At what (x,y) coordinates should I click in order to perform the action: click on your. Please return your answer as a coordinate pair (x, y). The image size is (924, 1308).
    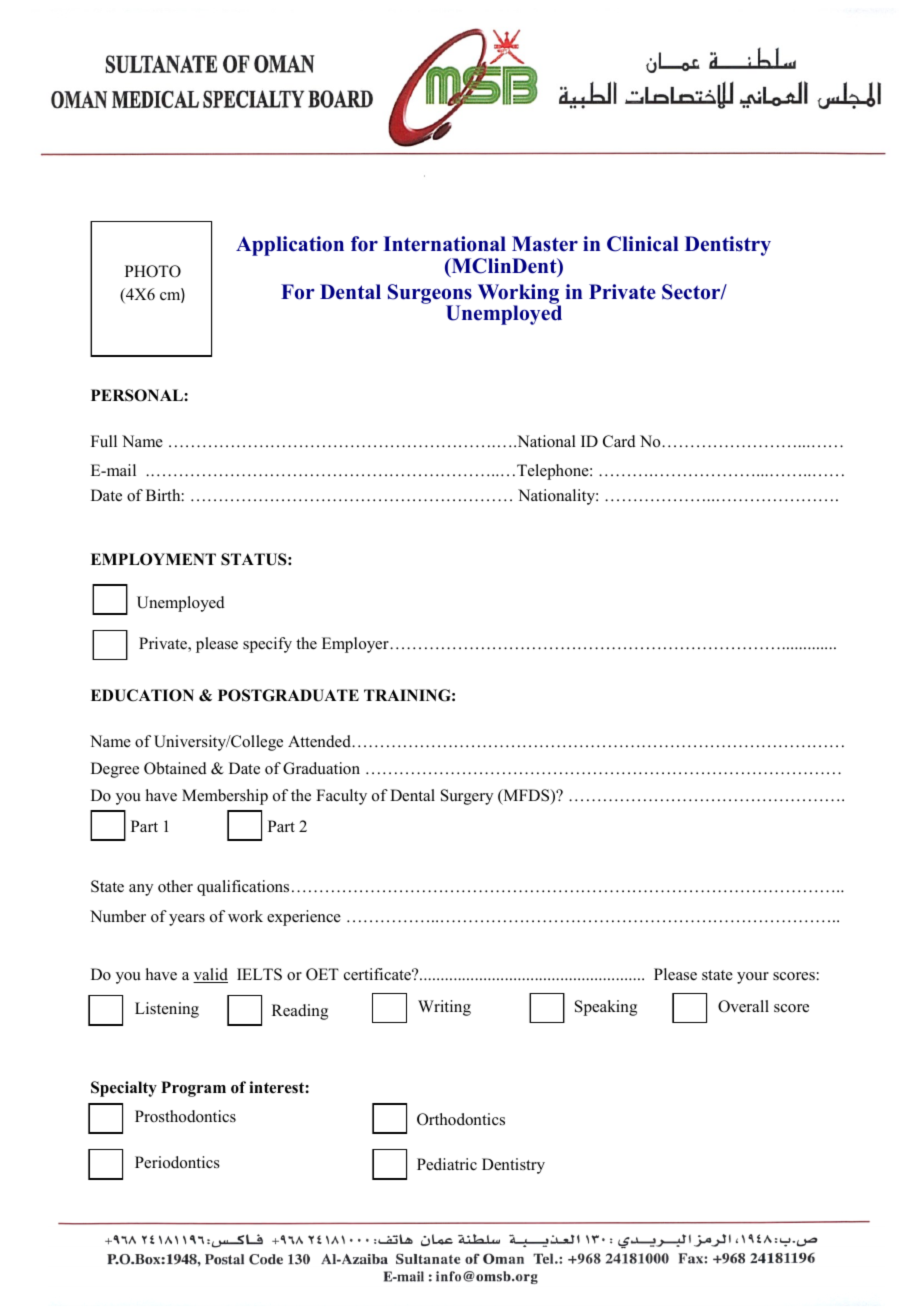
    Looking at the image, I should click on (753, 978).
